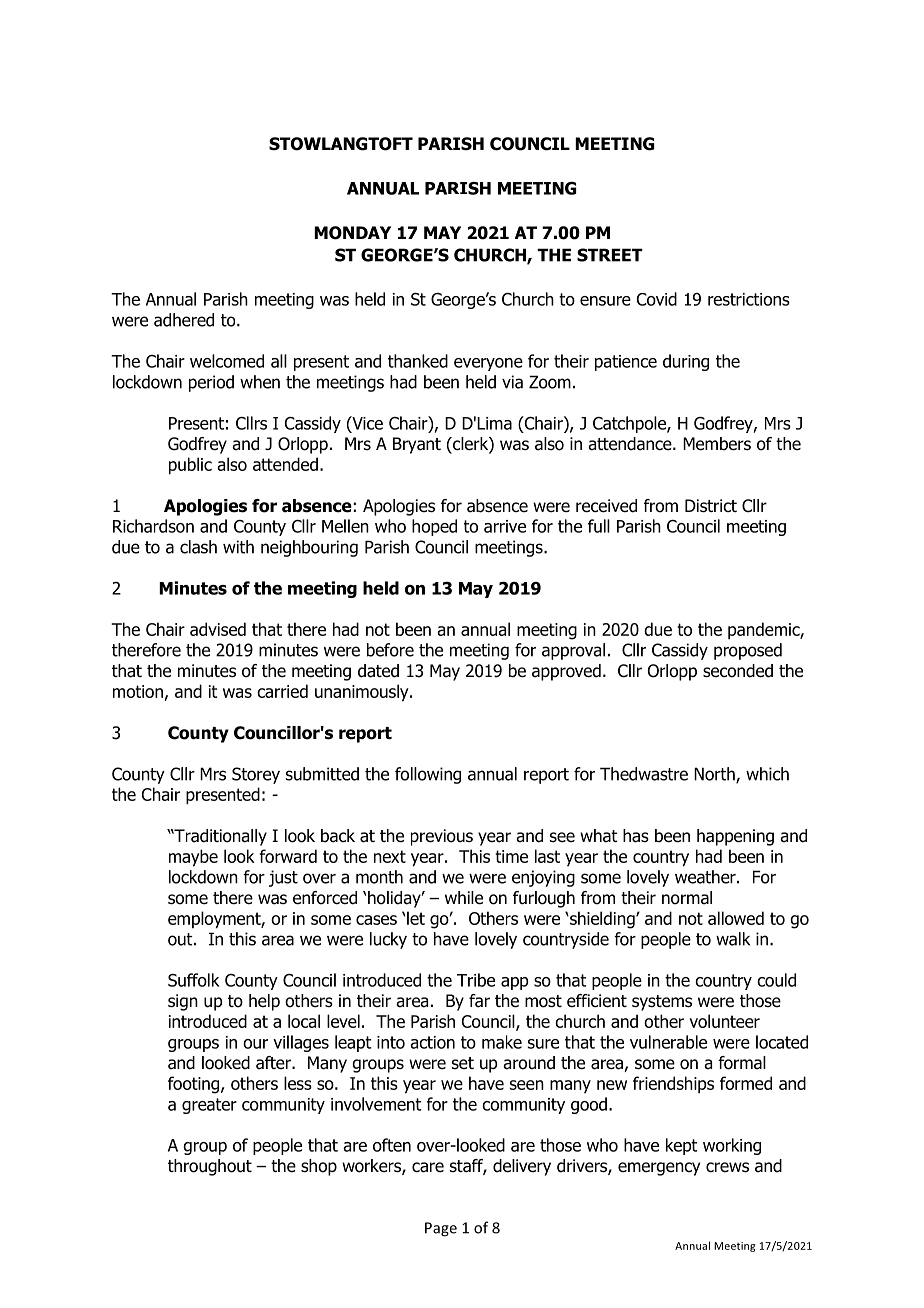 This page has width=924, height=1308. Describe the element at coordinates (727, 1167) in the page. I see `crews` at that location.
